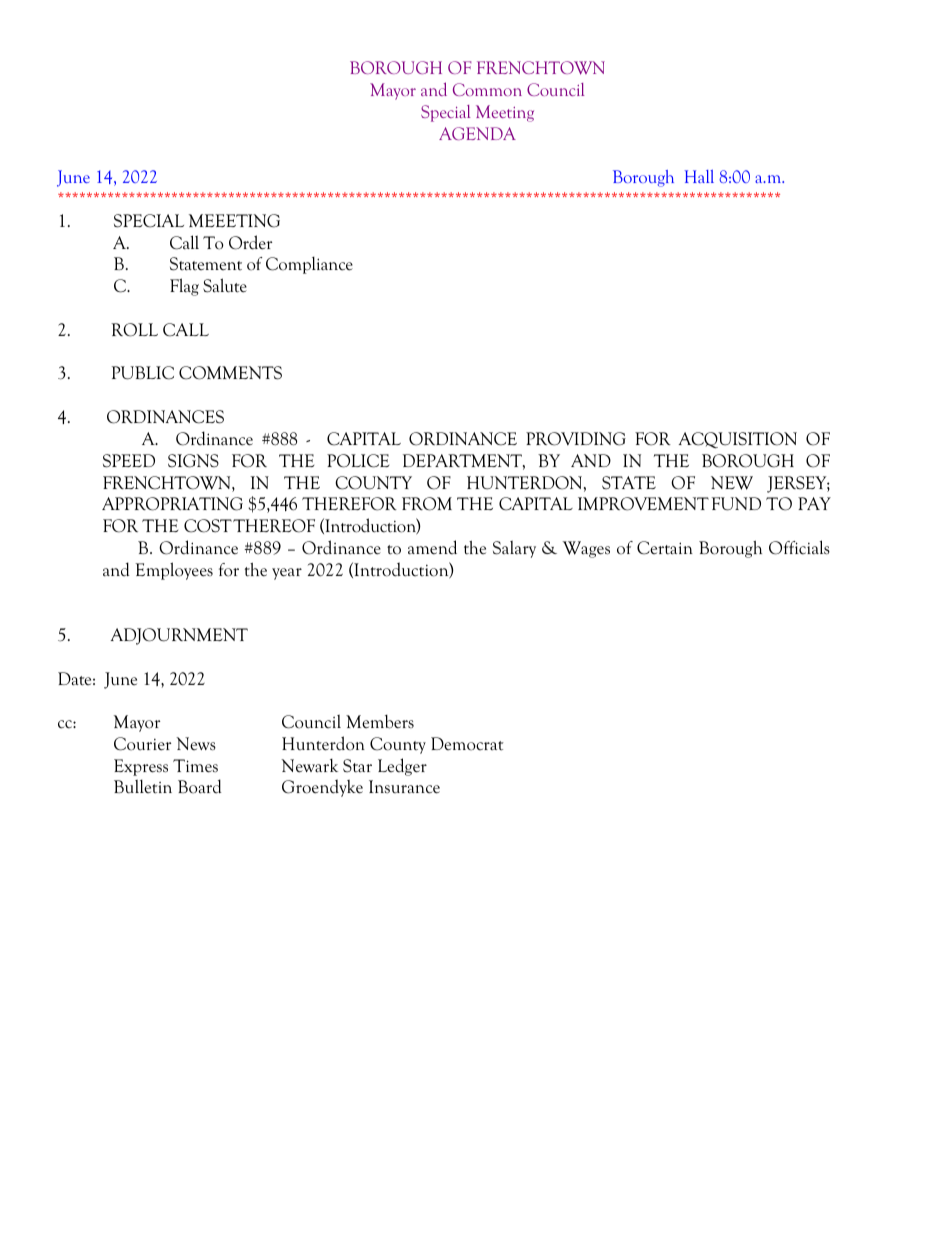 The height and width of the page is (1233, 952). I want to click on Democrat, so click(467, 744).
